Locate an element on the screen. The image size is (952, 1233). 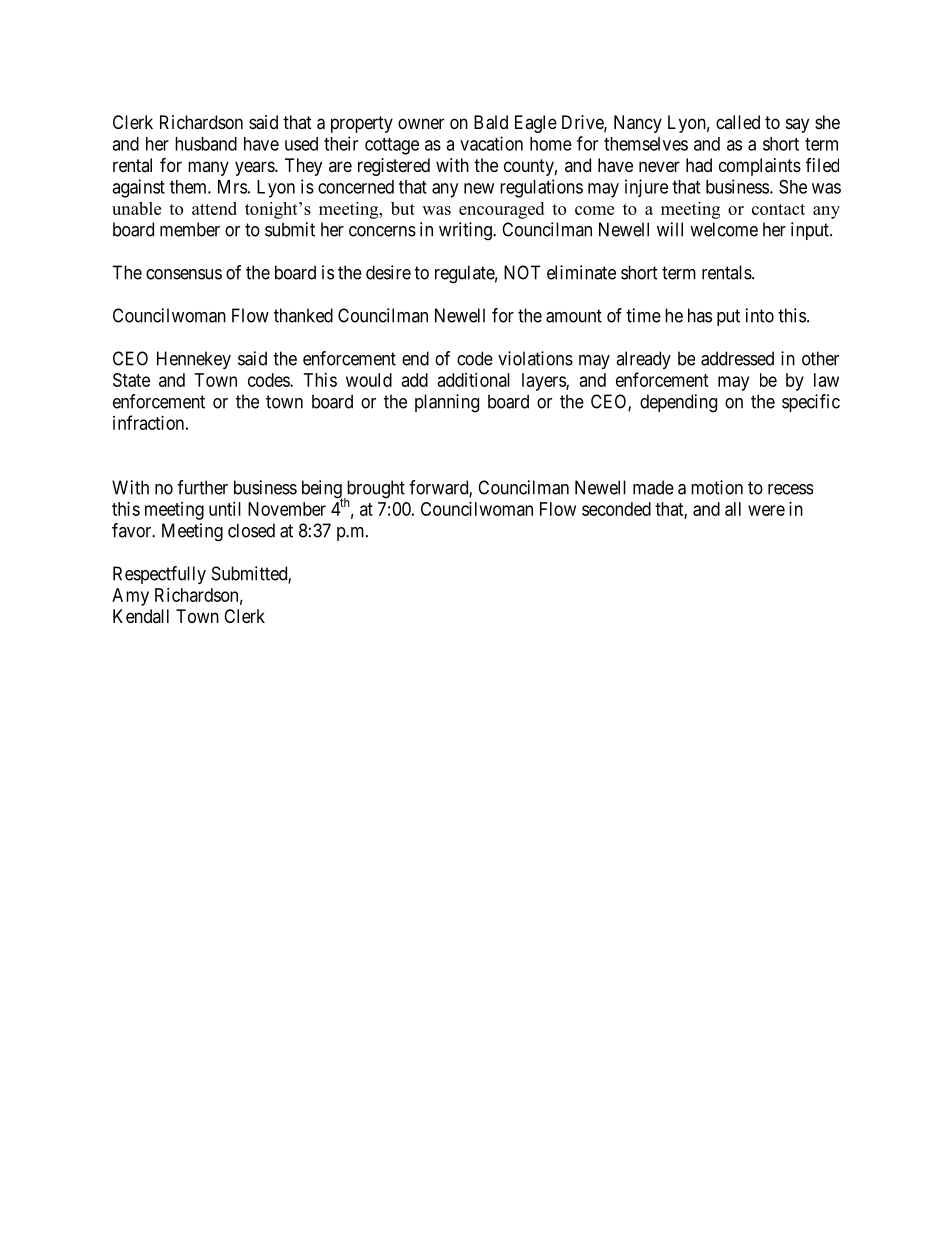
Kendall is located at coordinates (141, 616).
